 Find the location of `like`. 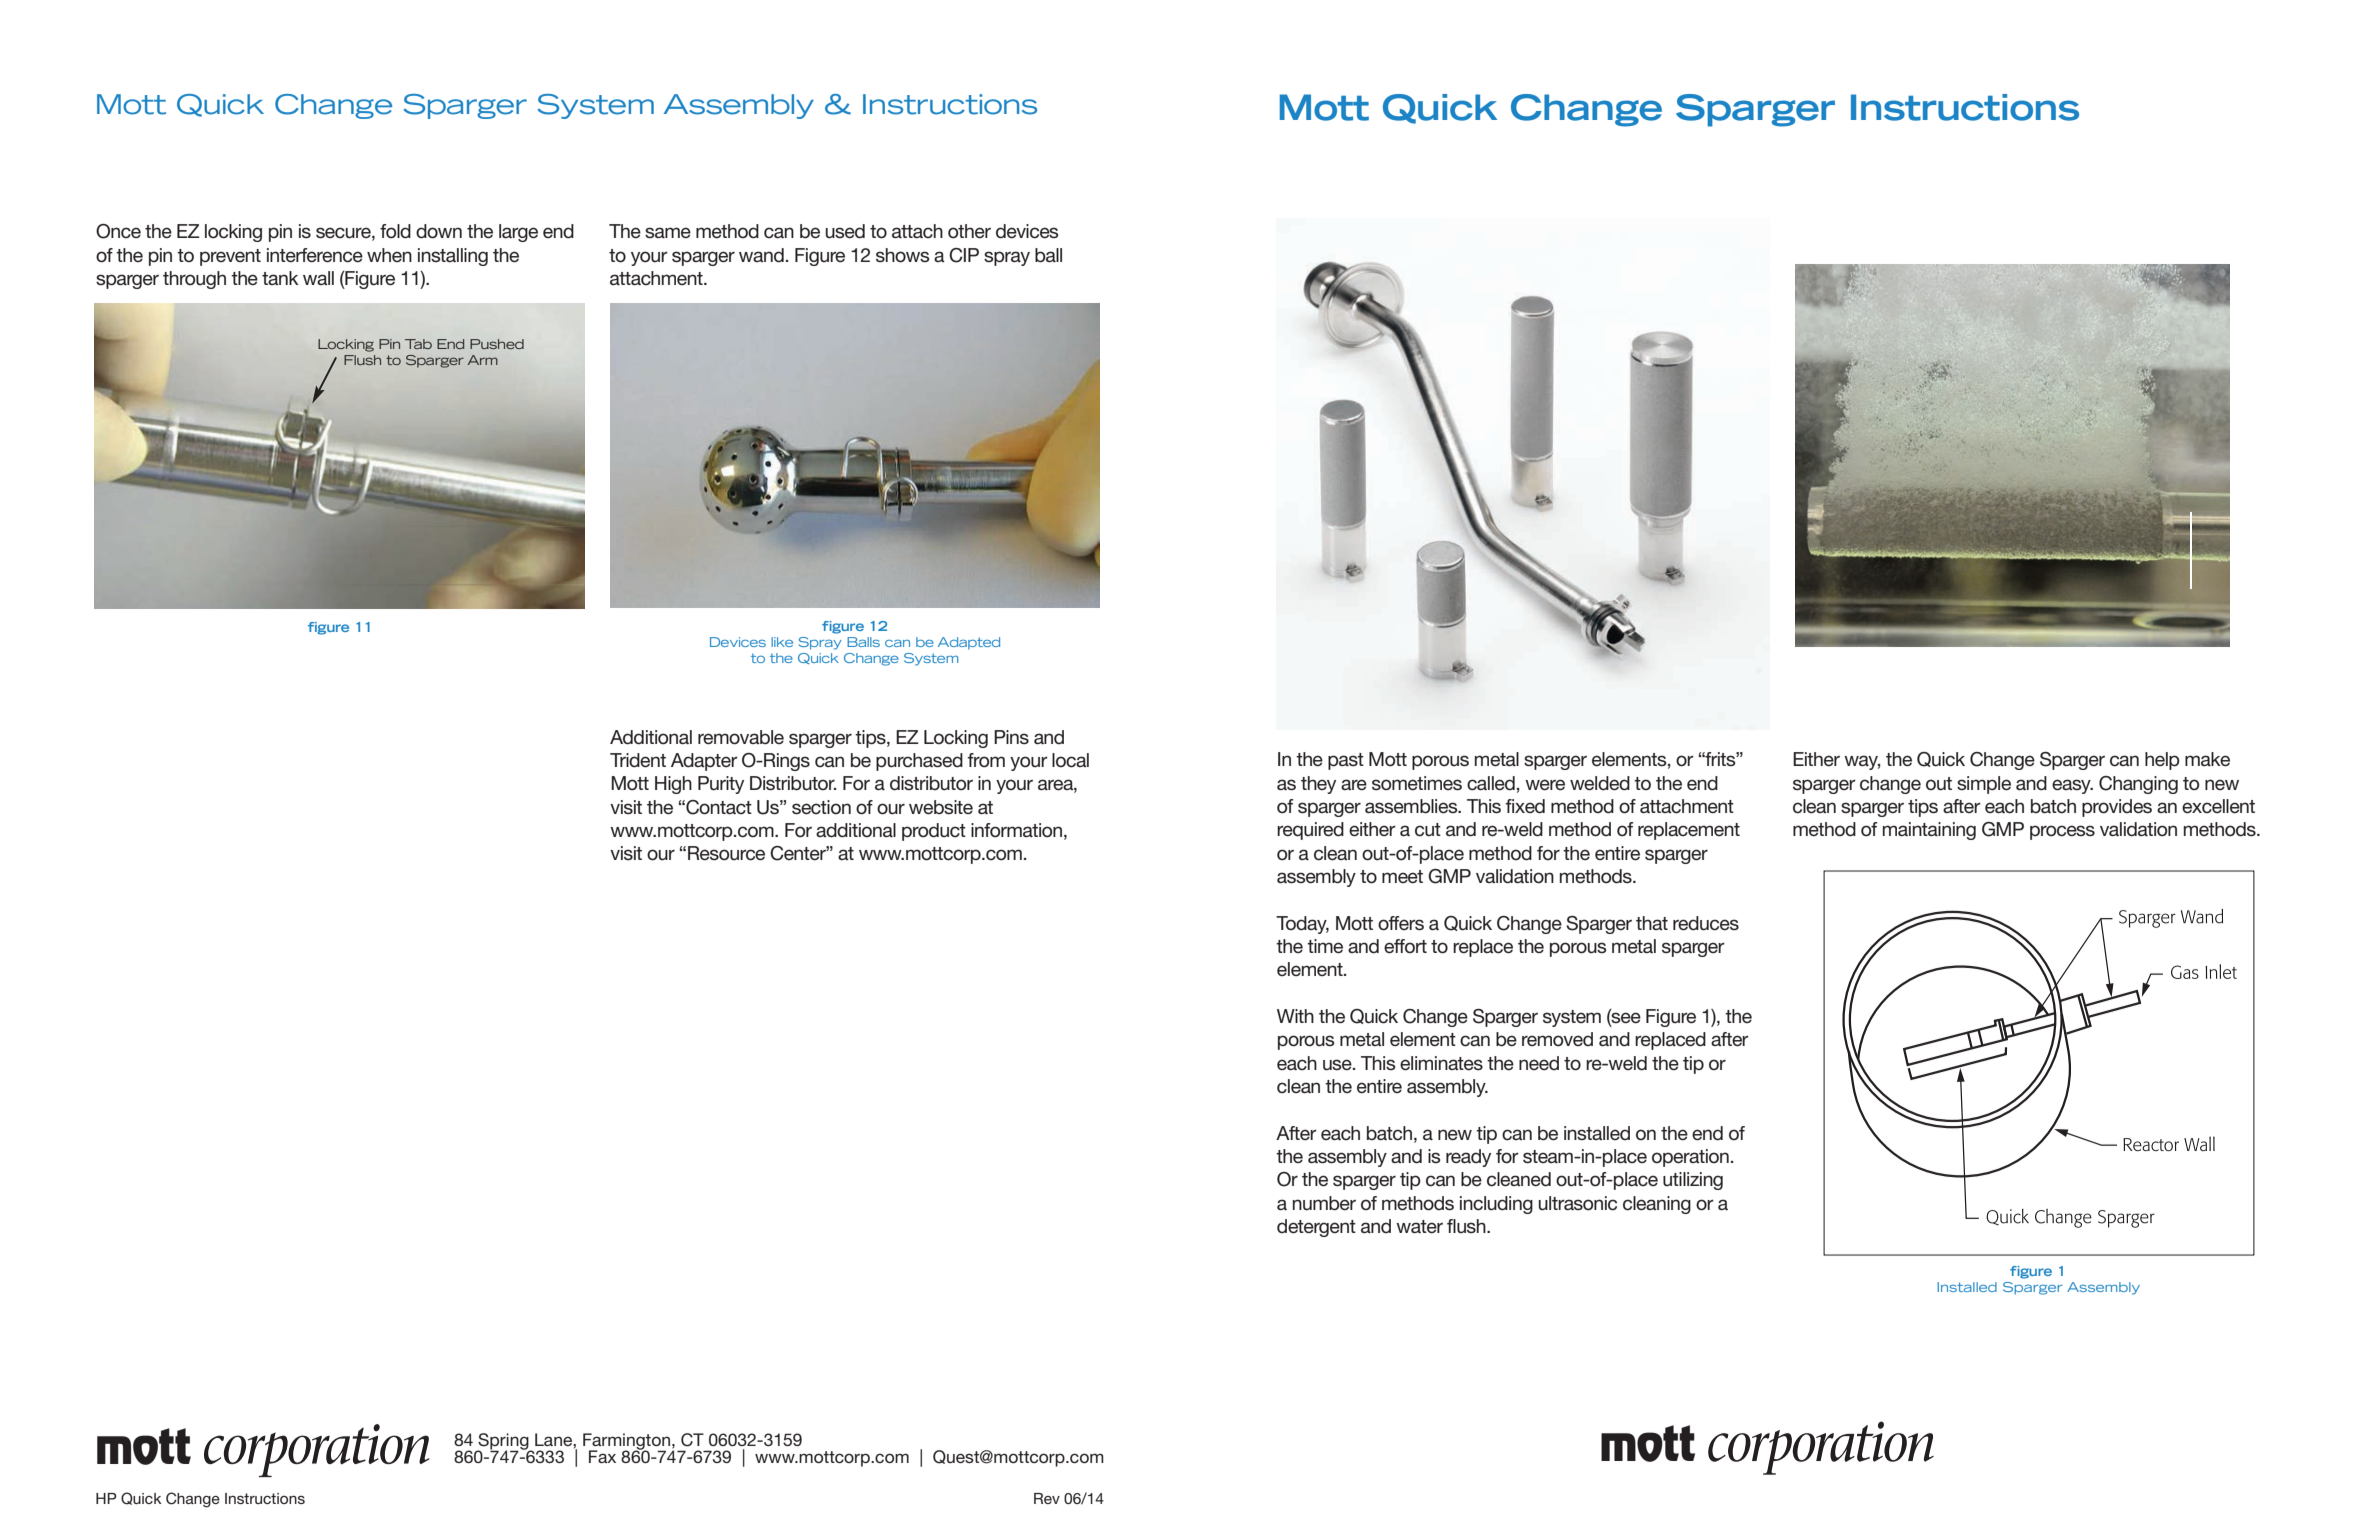

like is located at coordinates (782, 642).
